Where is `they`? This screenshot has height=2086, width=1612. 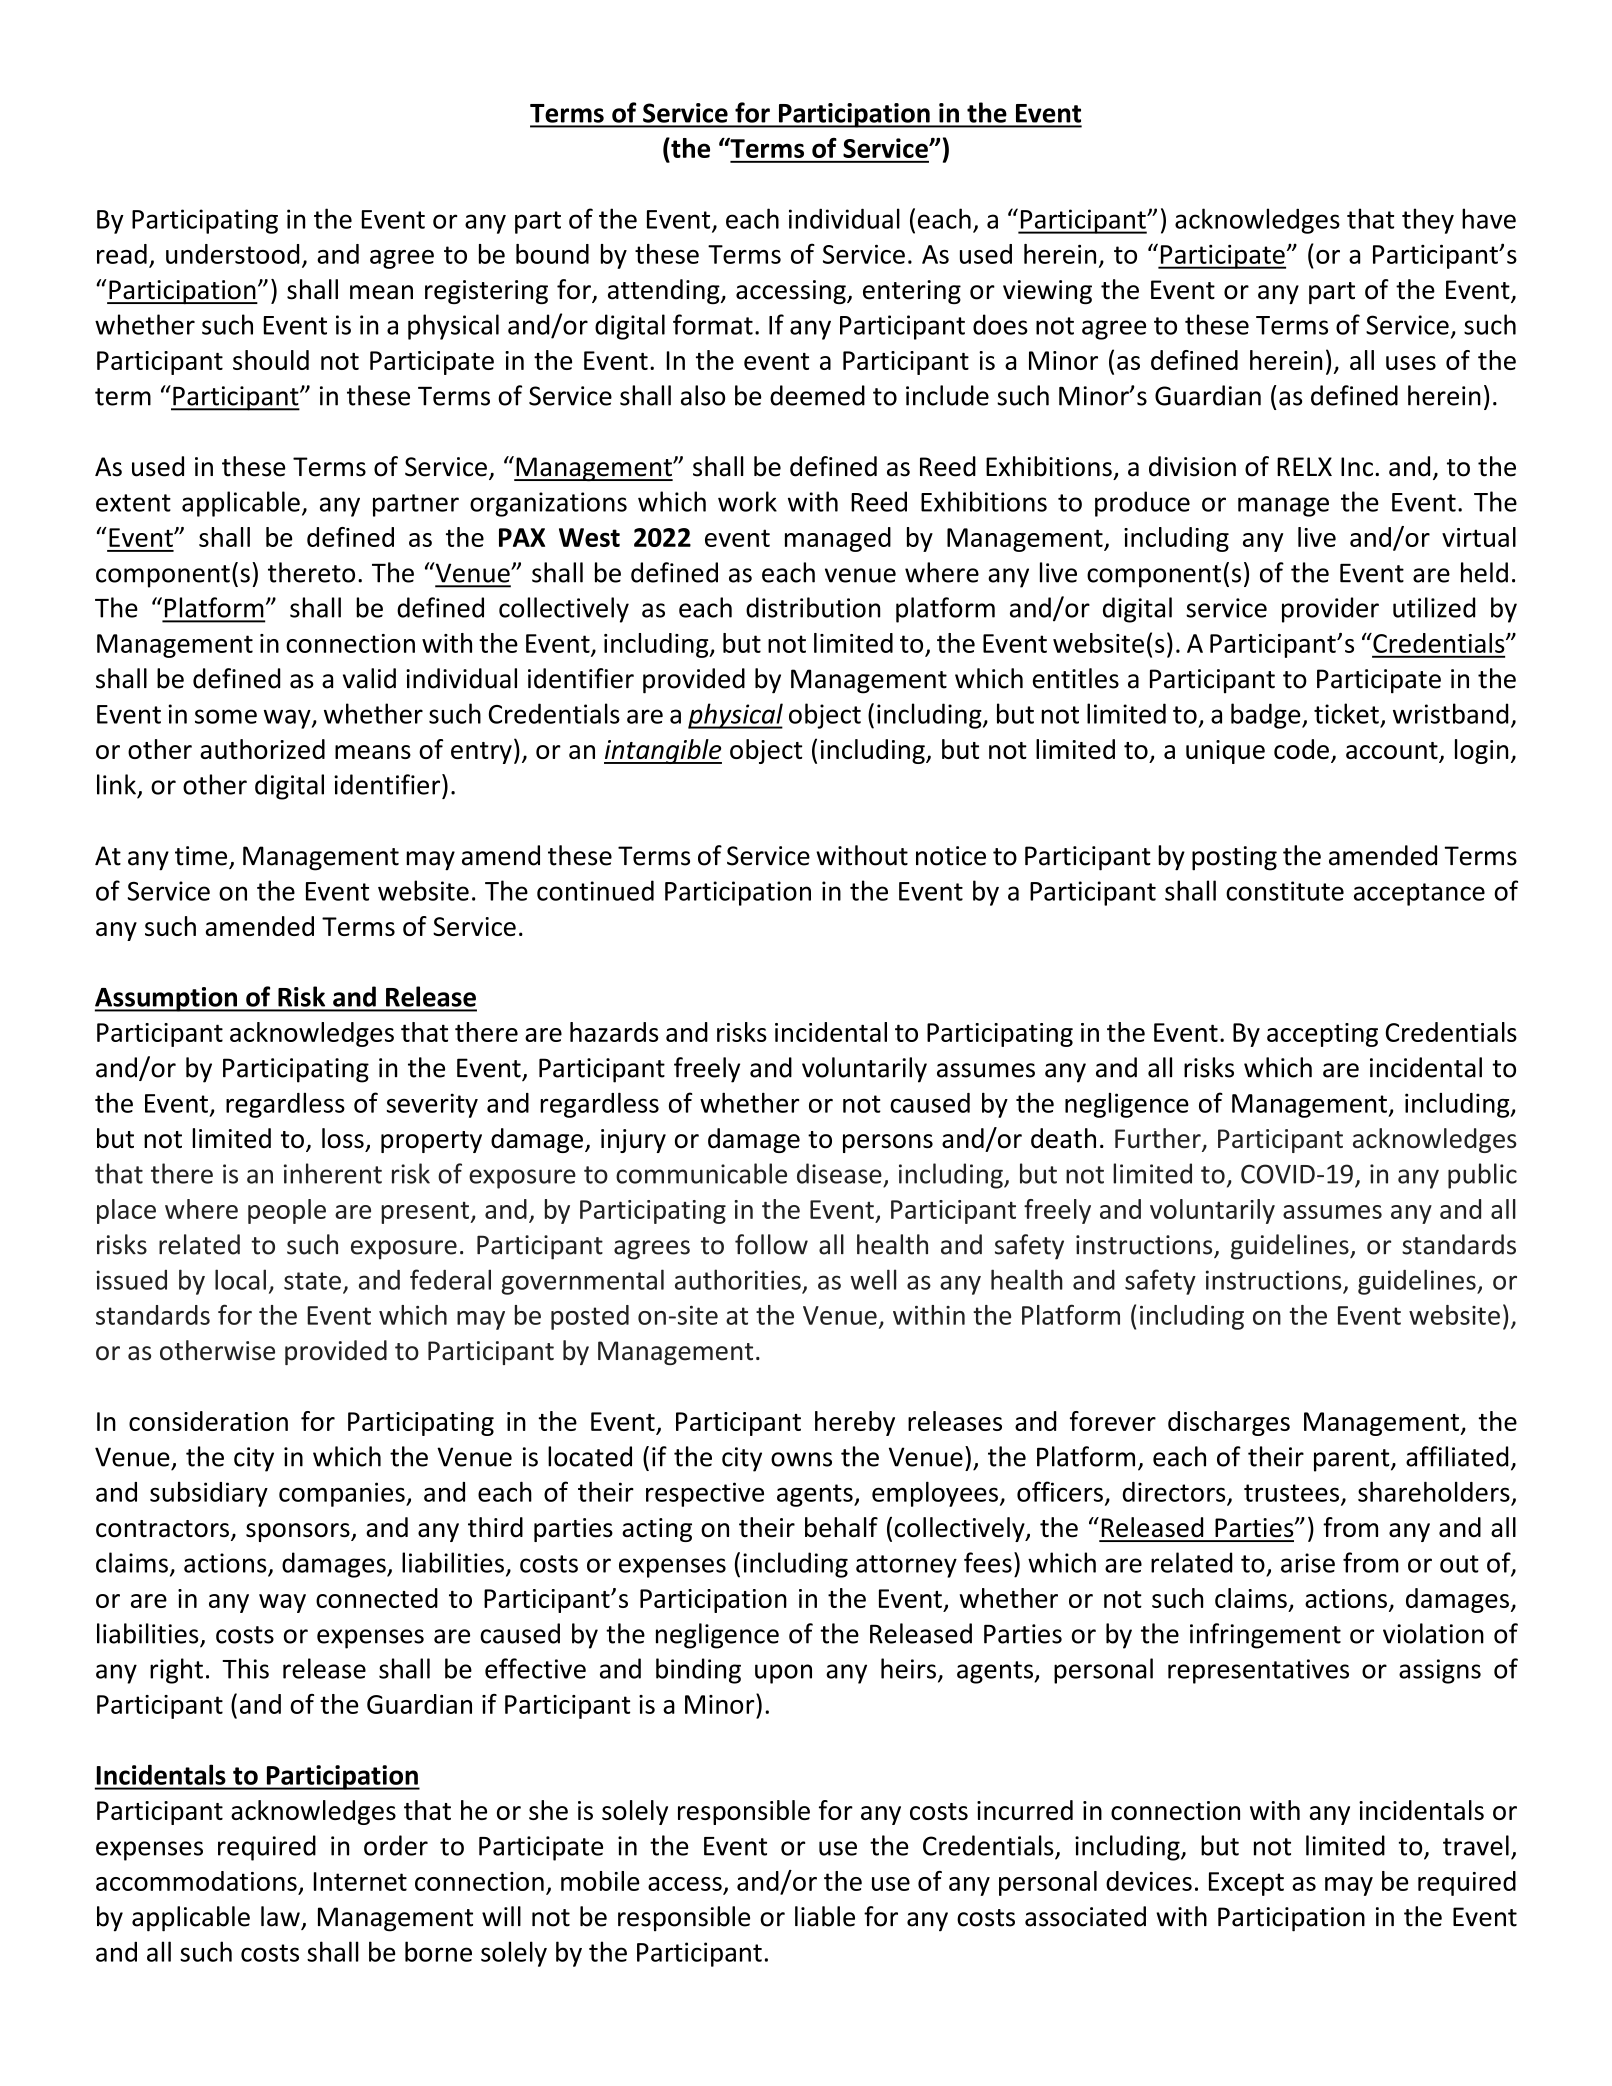 they is located at coordinates (1428, 221).
